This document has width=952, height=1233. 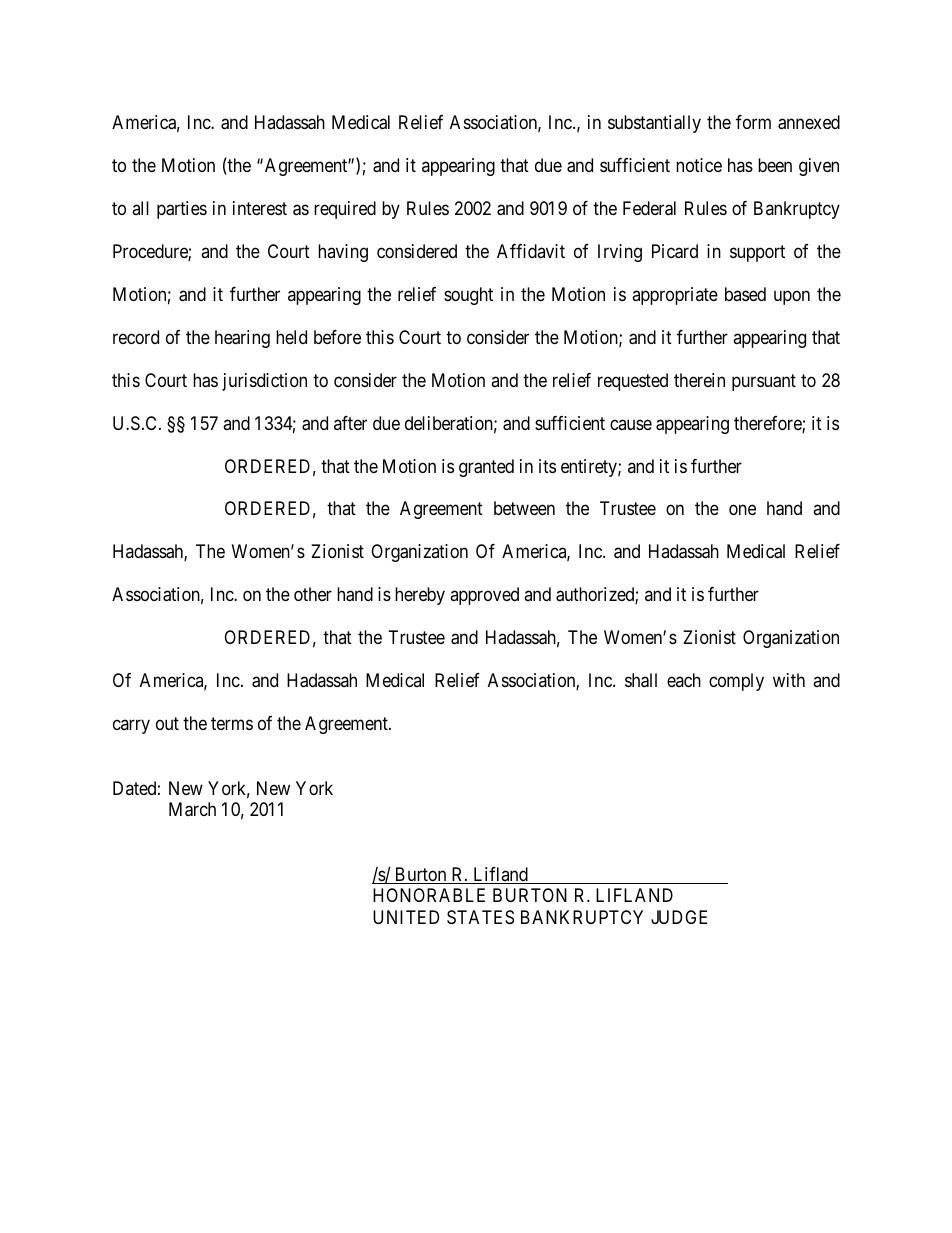 What do you see at coordinates (182, 210) in the document?
I see `parties` at bounding box center [182, 210].
